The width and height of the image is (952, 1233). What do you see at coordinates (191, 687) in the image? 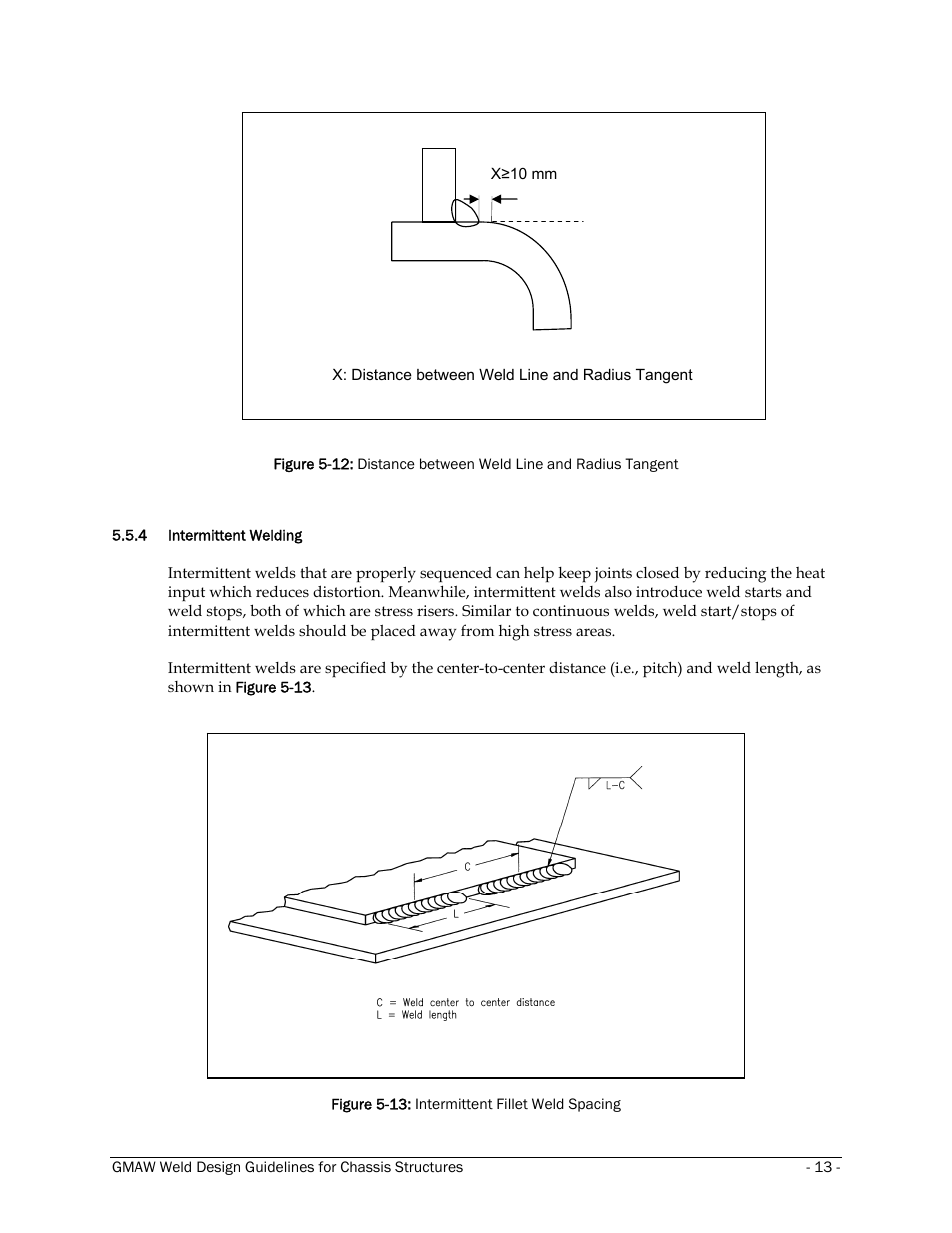
I see `shown` at bounding box center [191, 687].
